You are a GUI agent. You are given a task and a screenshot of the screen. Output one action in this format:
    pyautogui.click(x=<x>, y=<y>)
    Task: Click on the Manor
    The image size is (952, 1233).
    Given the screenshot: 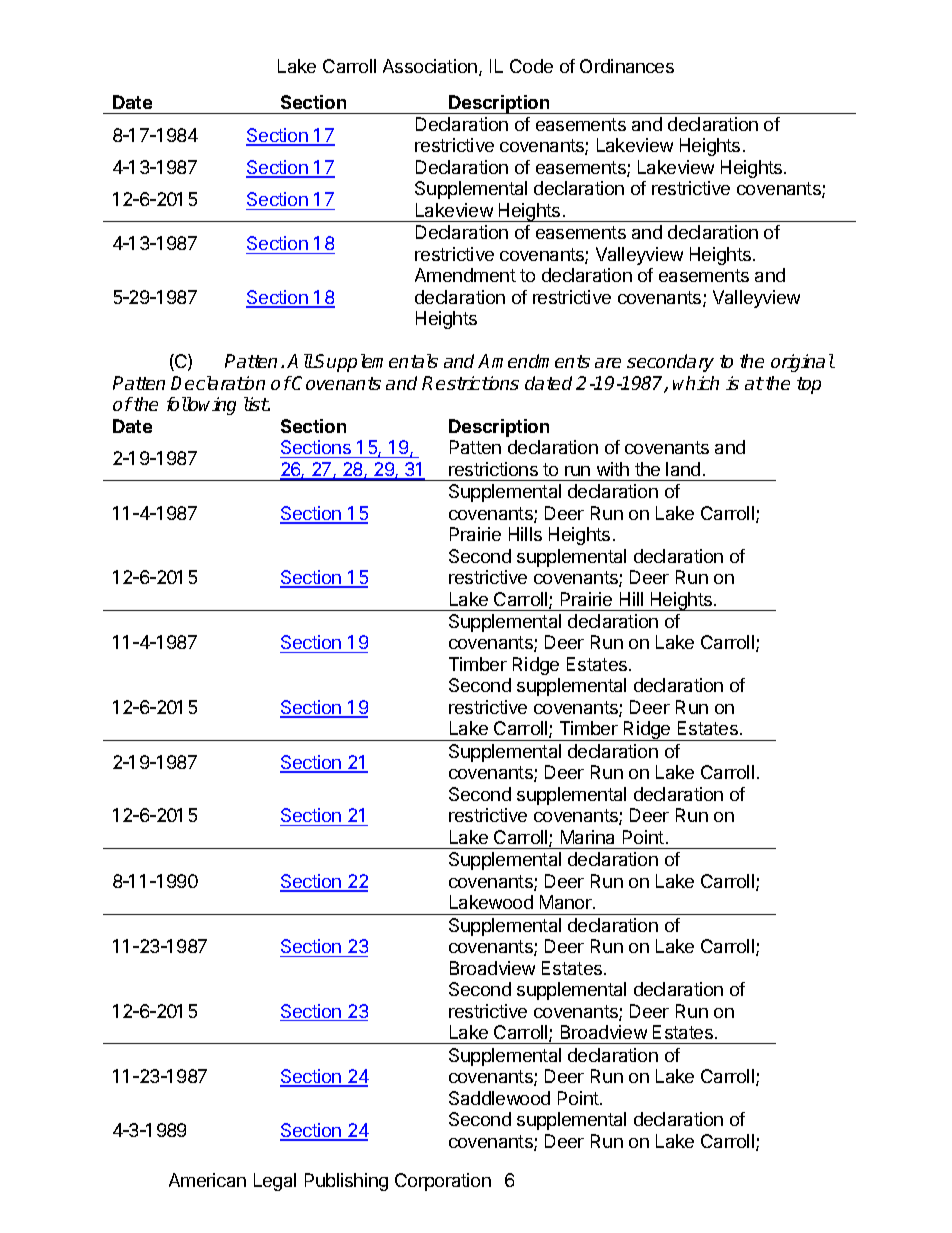 What is the action you would take?
    pyautogui.click(x=567, y=902)
